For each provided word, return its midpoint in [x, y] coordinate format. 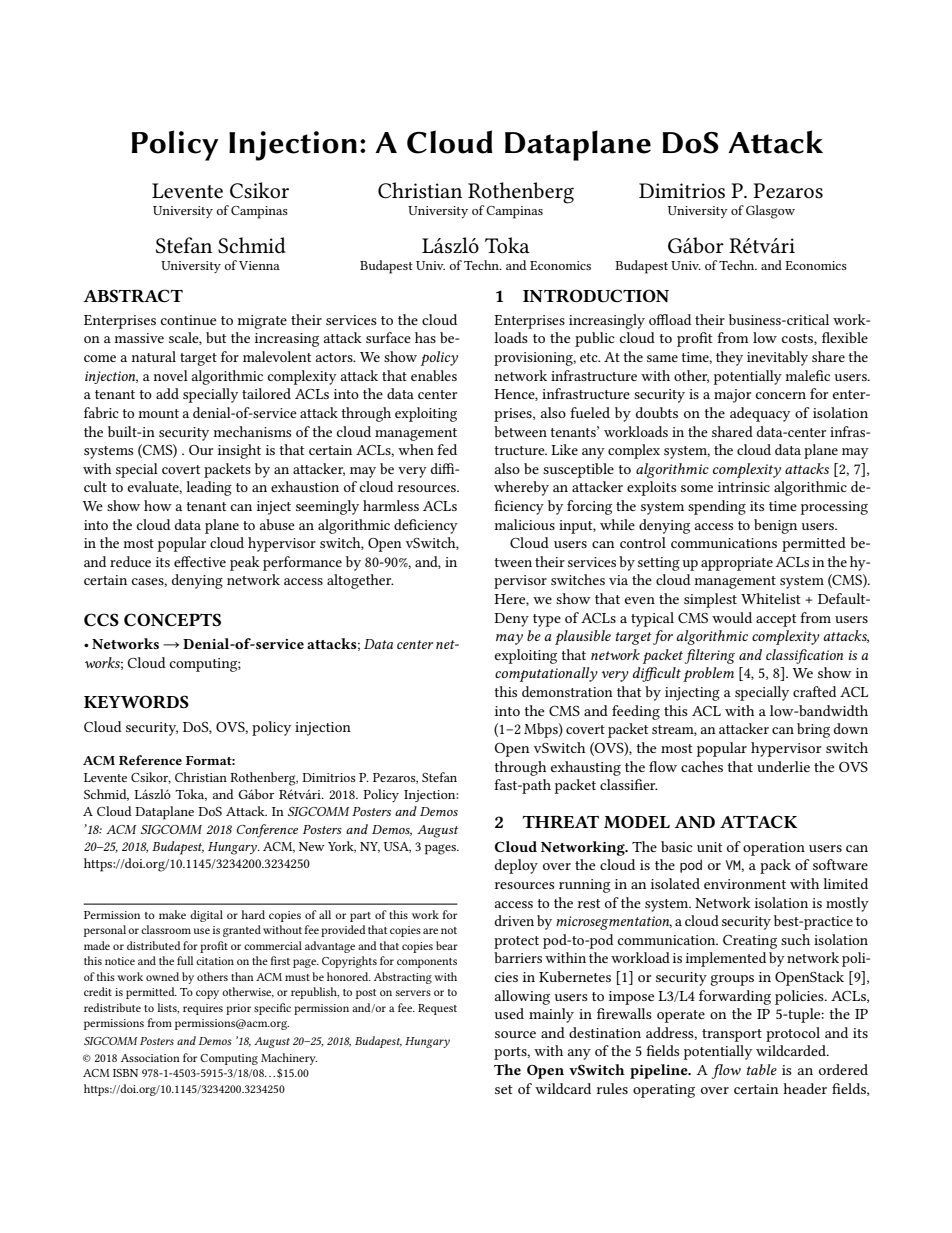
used [509, 1013]
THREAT [560, 822]
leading [209, 488]
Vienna [259, 265]
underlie [783, 766]
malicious [524, 524]
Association [150, 1058]
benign [775, 526]
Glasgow [770, 212]
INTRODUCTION [596, 296]
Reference [150, 760]
